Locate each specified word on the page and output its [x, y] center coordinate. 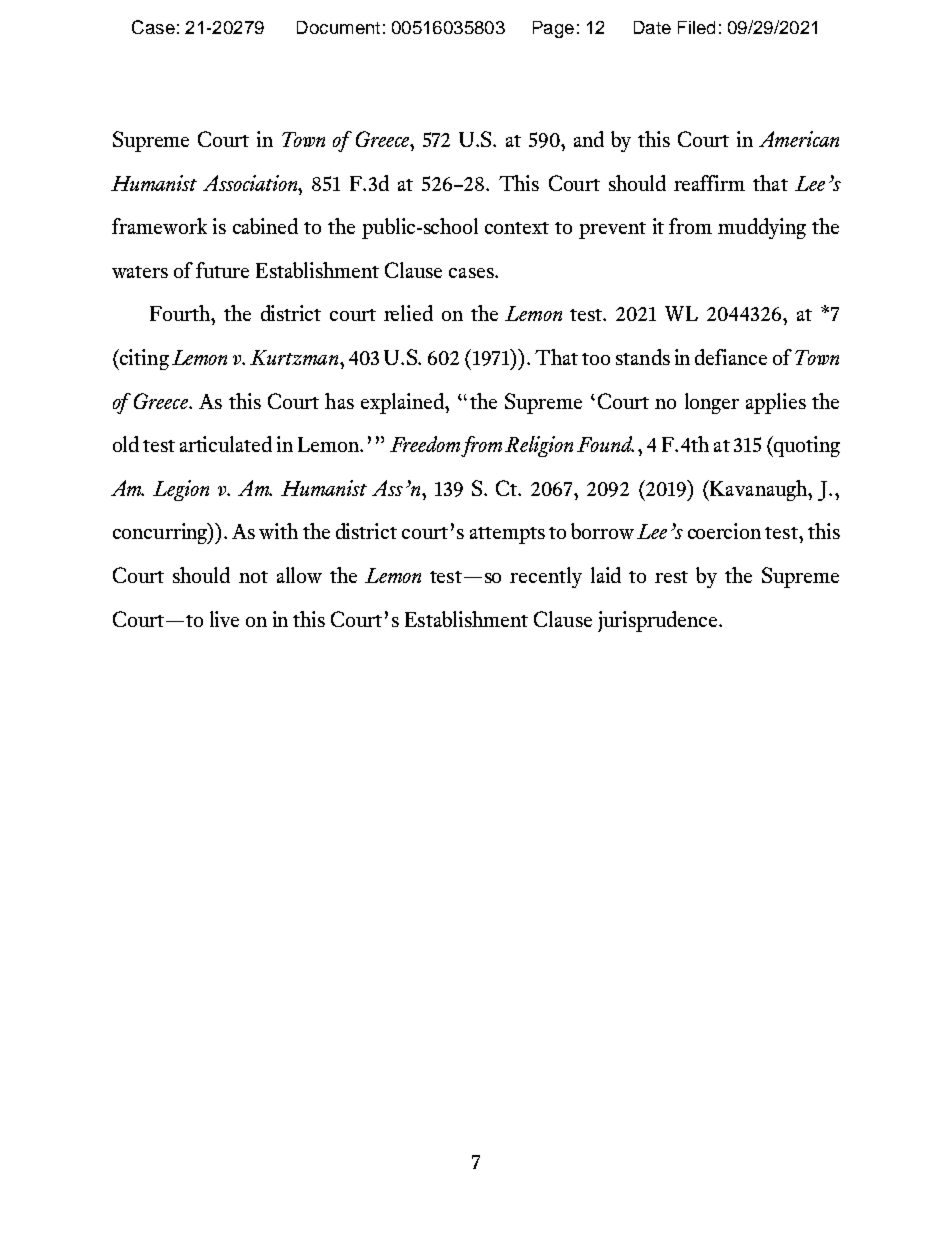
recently [546, 577]
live [224, 619]
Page [553, 29]
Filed [696, 27]
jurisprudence [659, 621]
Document [338, 27]
